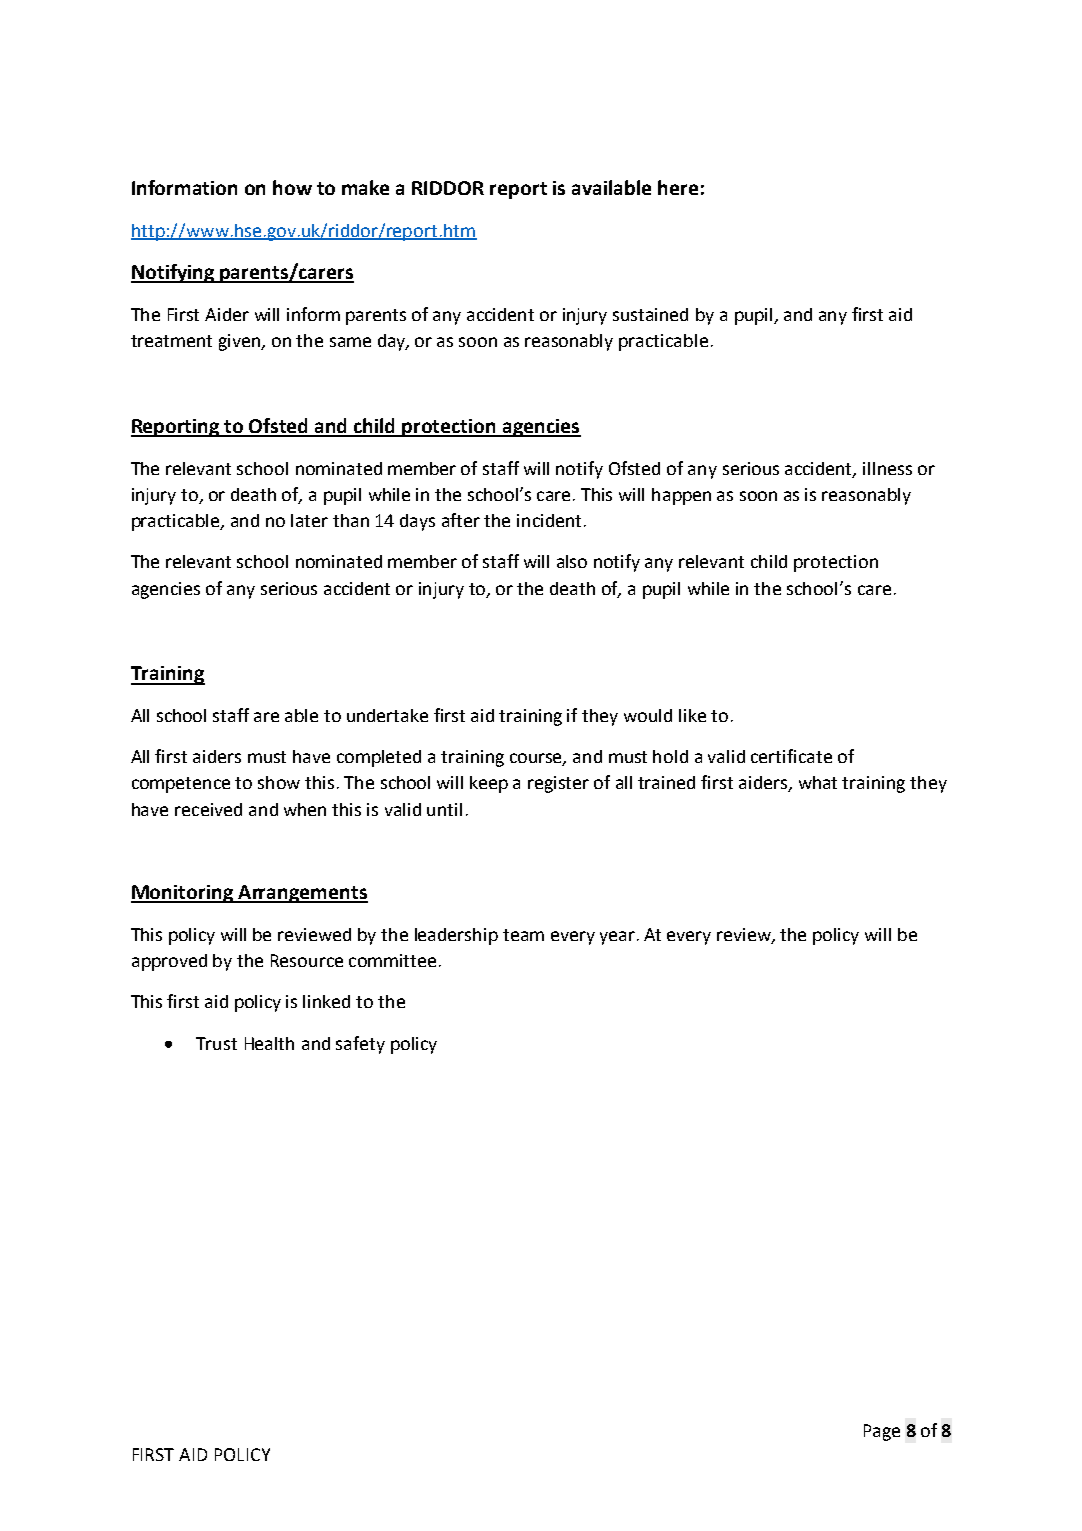  Describe the element at coordinates (269, 1043) in the page. I see `Health` at that location.
